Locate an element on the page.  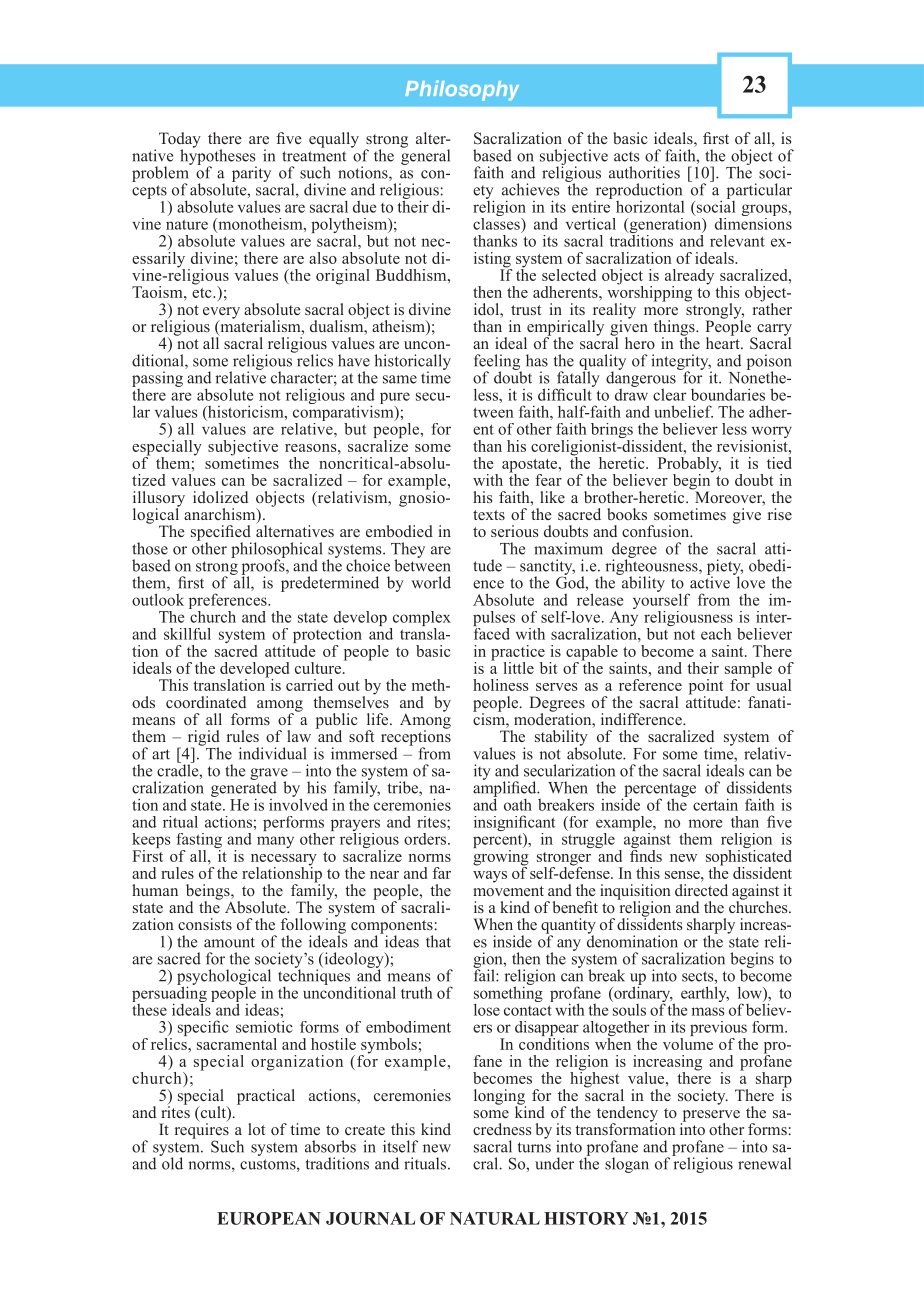
skillful is located at coordinates (187, 634).
